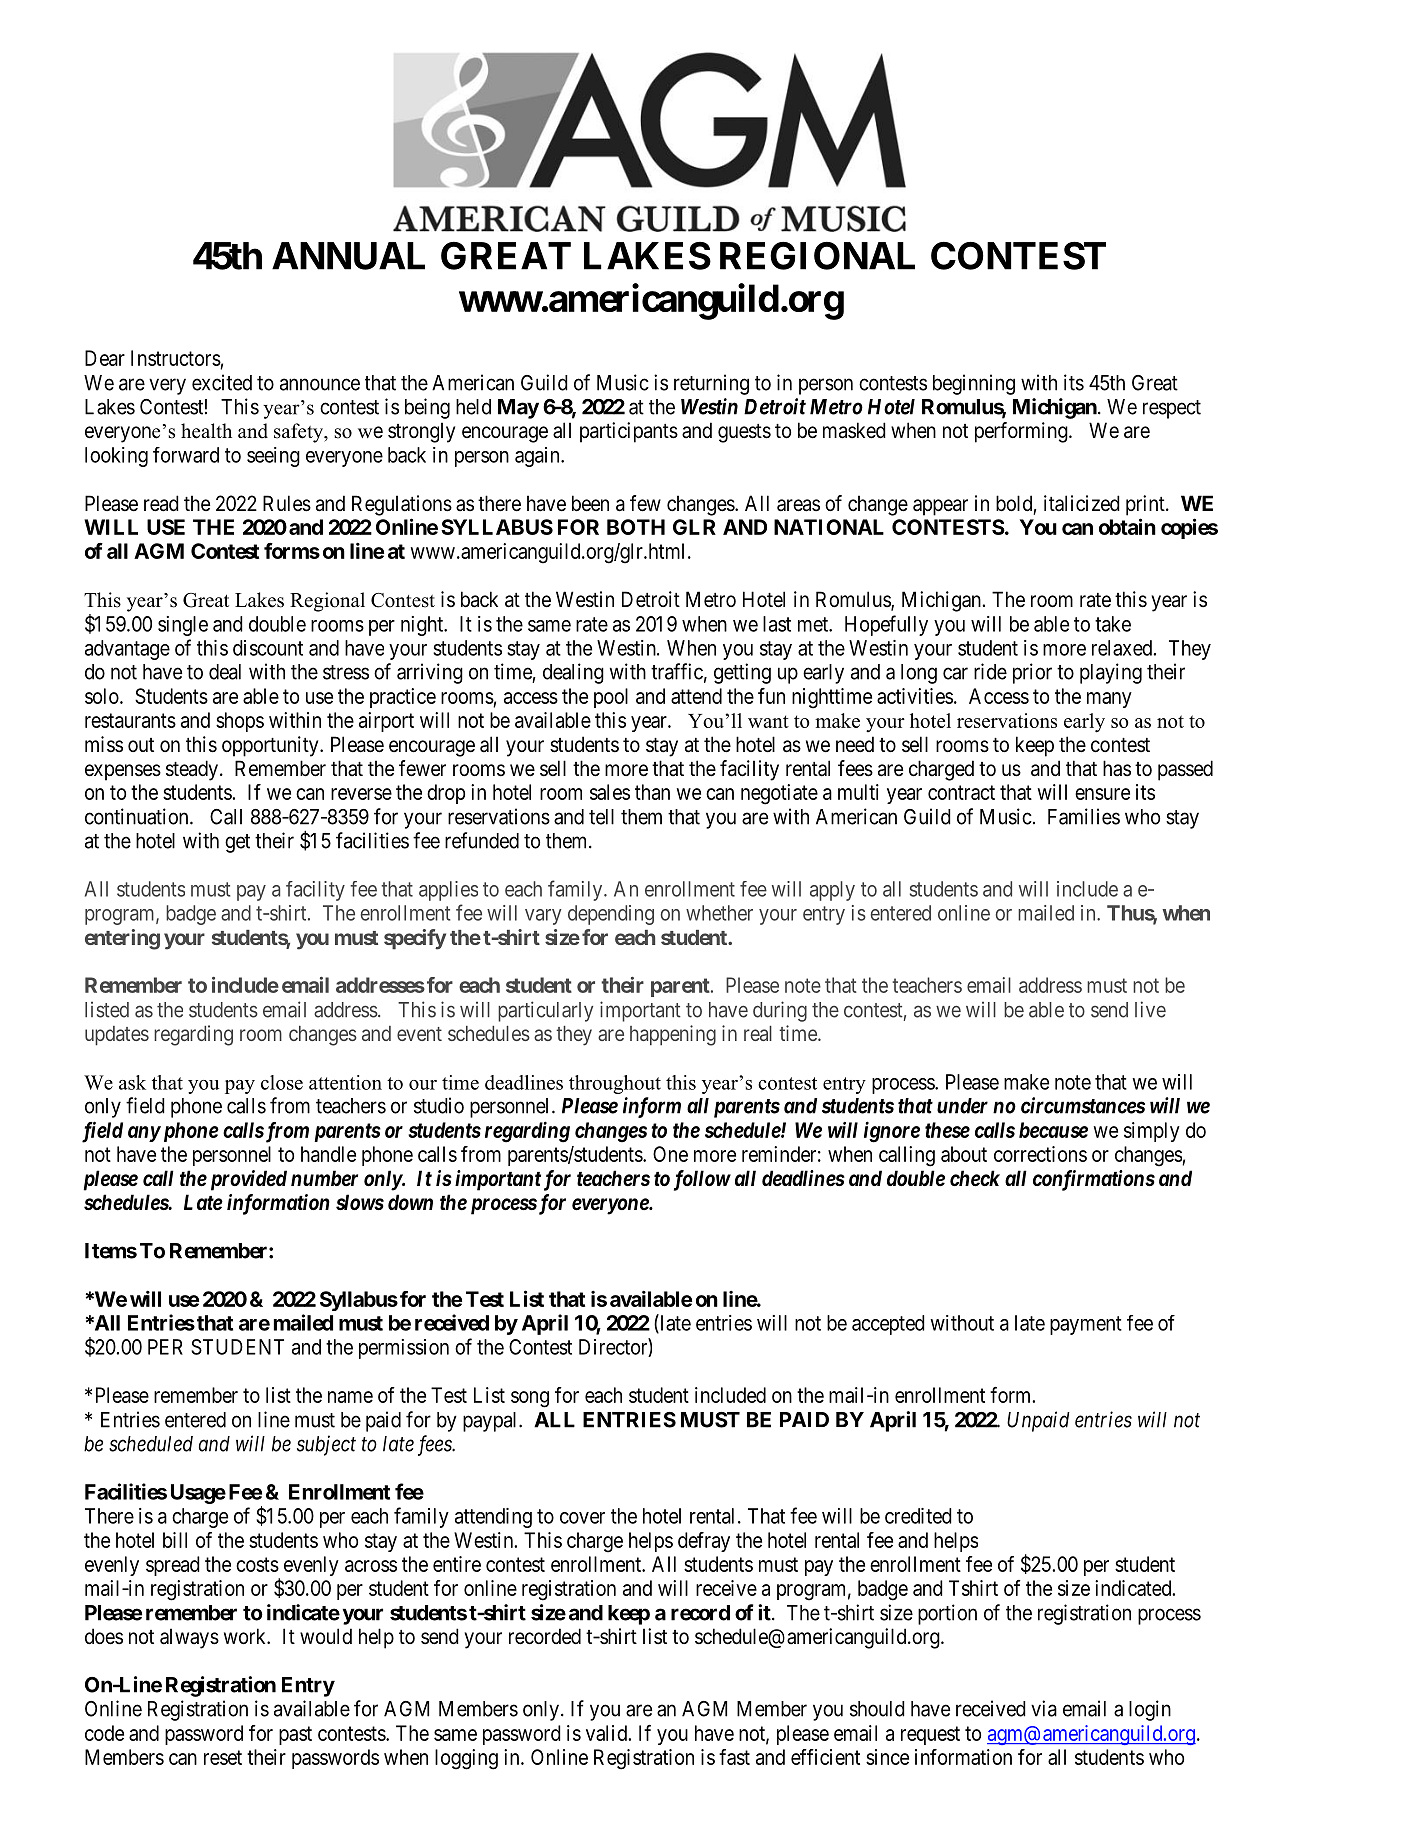  I want to click on confirmations, so click(1094, 1180).
